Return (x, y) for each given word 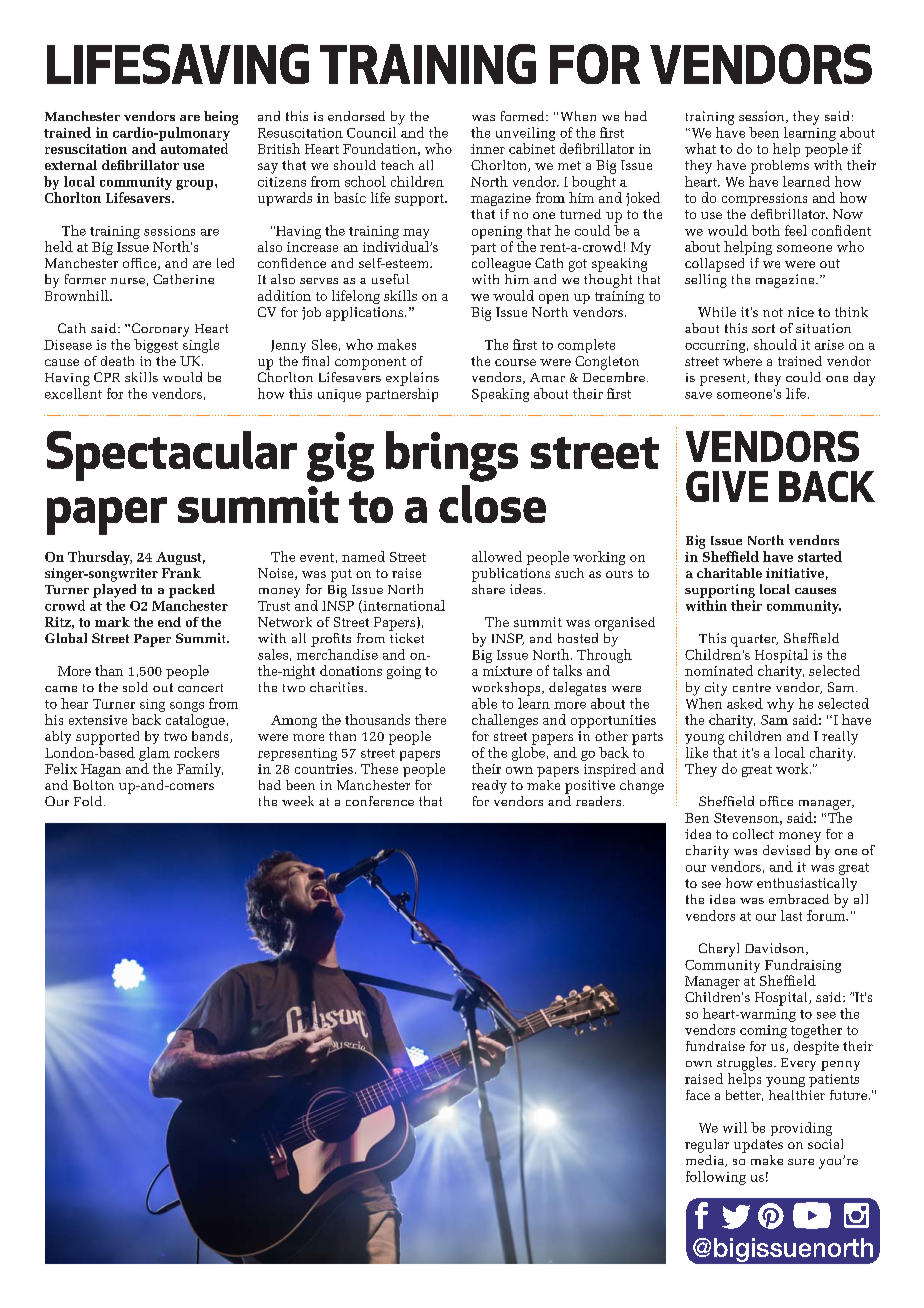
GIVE (727, 486)
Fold (89, 801)
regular (707, 1146)
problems (780, 167)
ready (489, 787)
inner (488, 149)
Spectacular (172, 456)
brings (452, 456)
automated (194, 148)
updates (758, 1146)
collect (753, 834)
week (298, 801)
